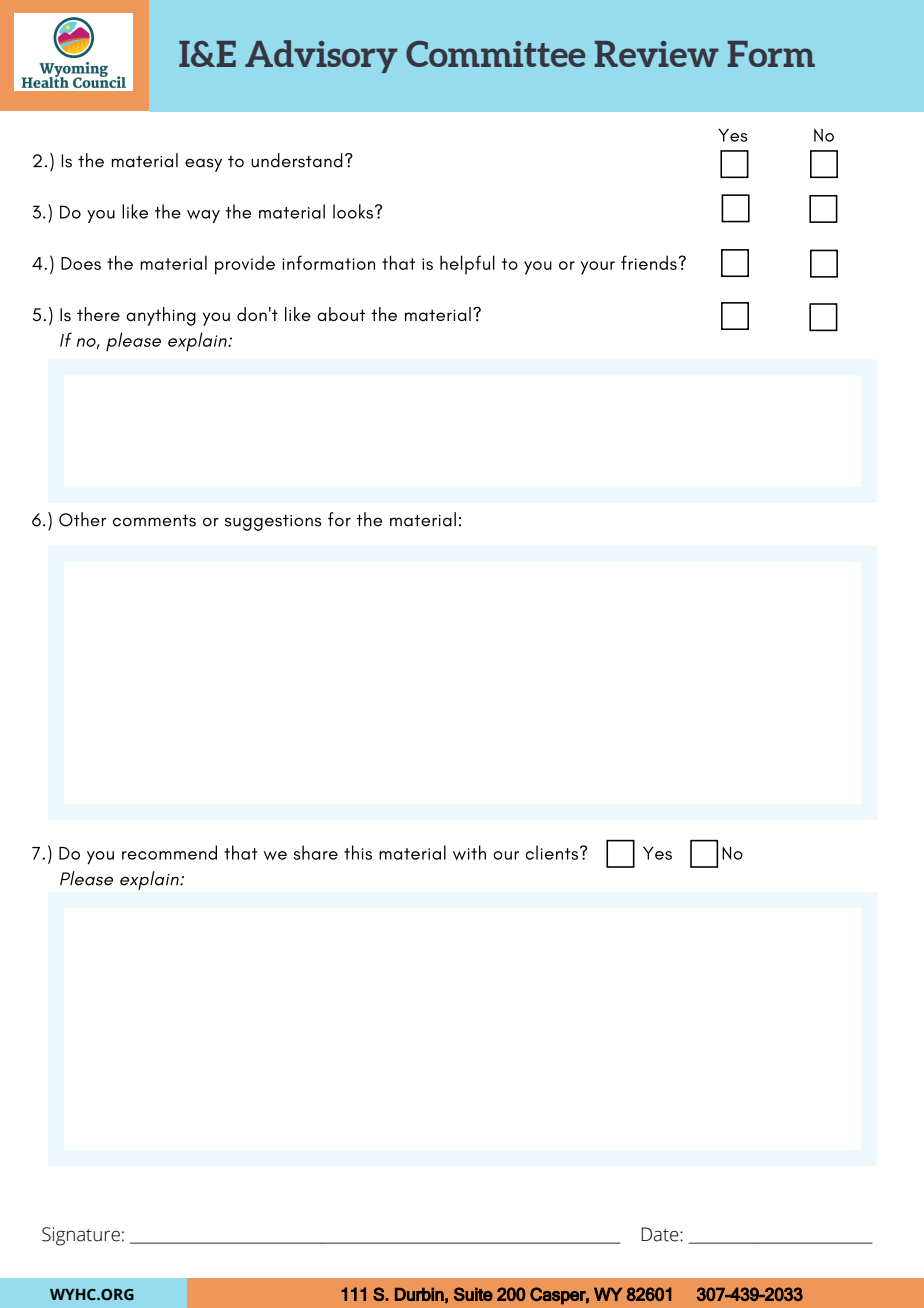 This screenshot has height=1308, width=924. Describe the element at coordinates (551, 852) in the screenshot. I see `clients` at that location.
